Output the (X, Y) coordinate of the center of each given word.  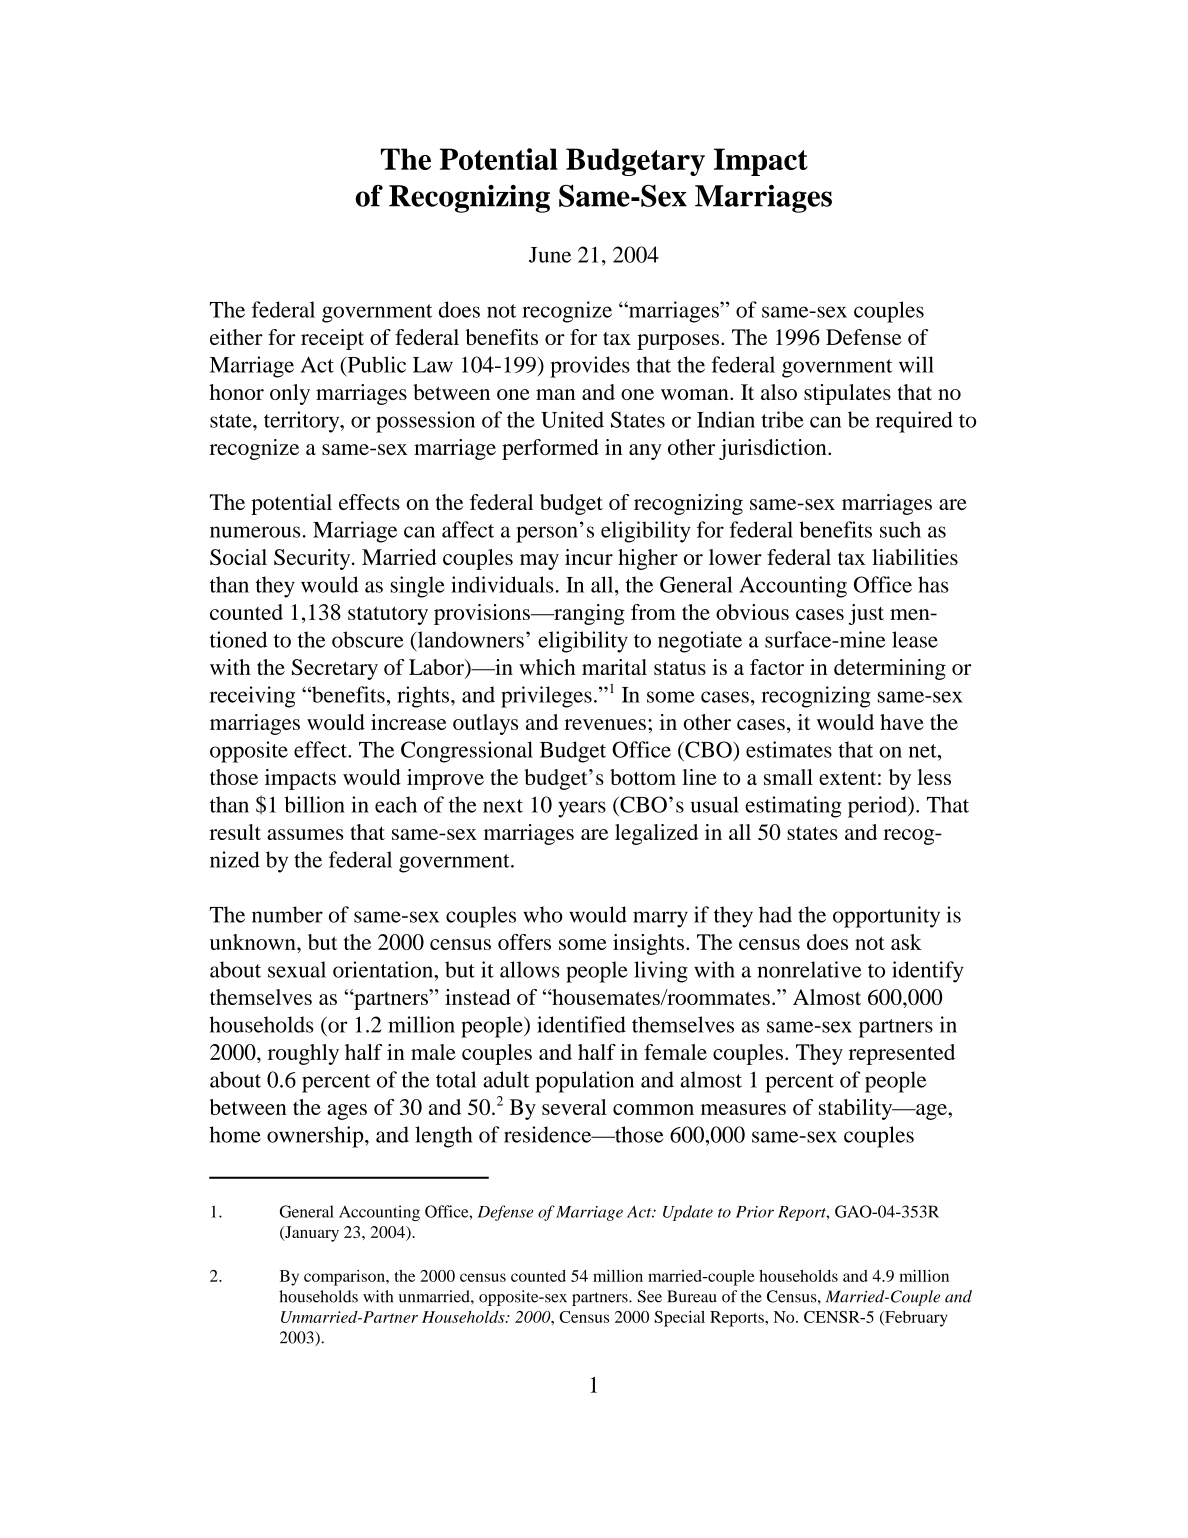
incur (589, 557)
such (900, 529)
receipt (332, 339)
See (650, 1296)
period (878, 807)
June (550, 255)
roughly (303, 1054)
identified (581, 1024)
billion (314, 804)
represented (902, 1054)
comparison (345, 1278)
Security (313, 559)
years (582, 809)
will (916, 364)
